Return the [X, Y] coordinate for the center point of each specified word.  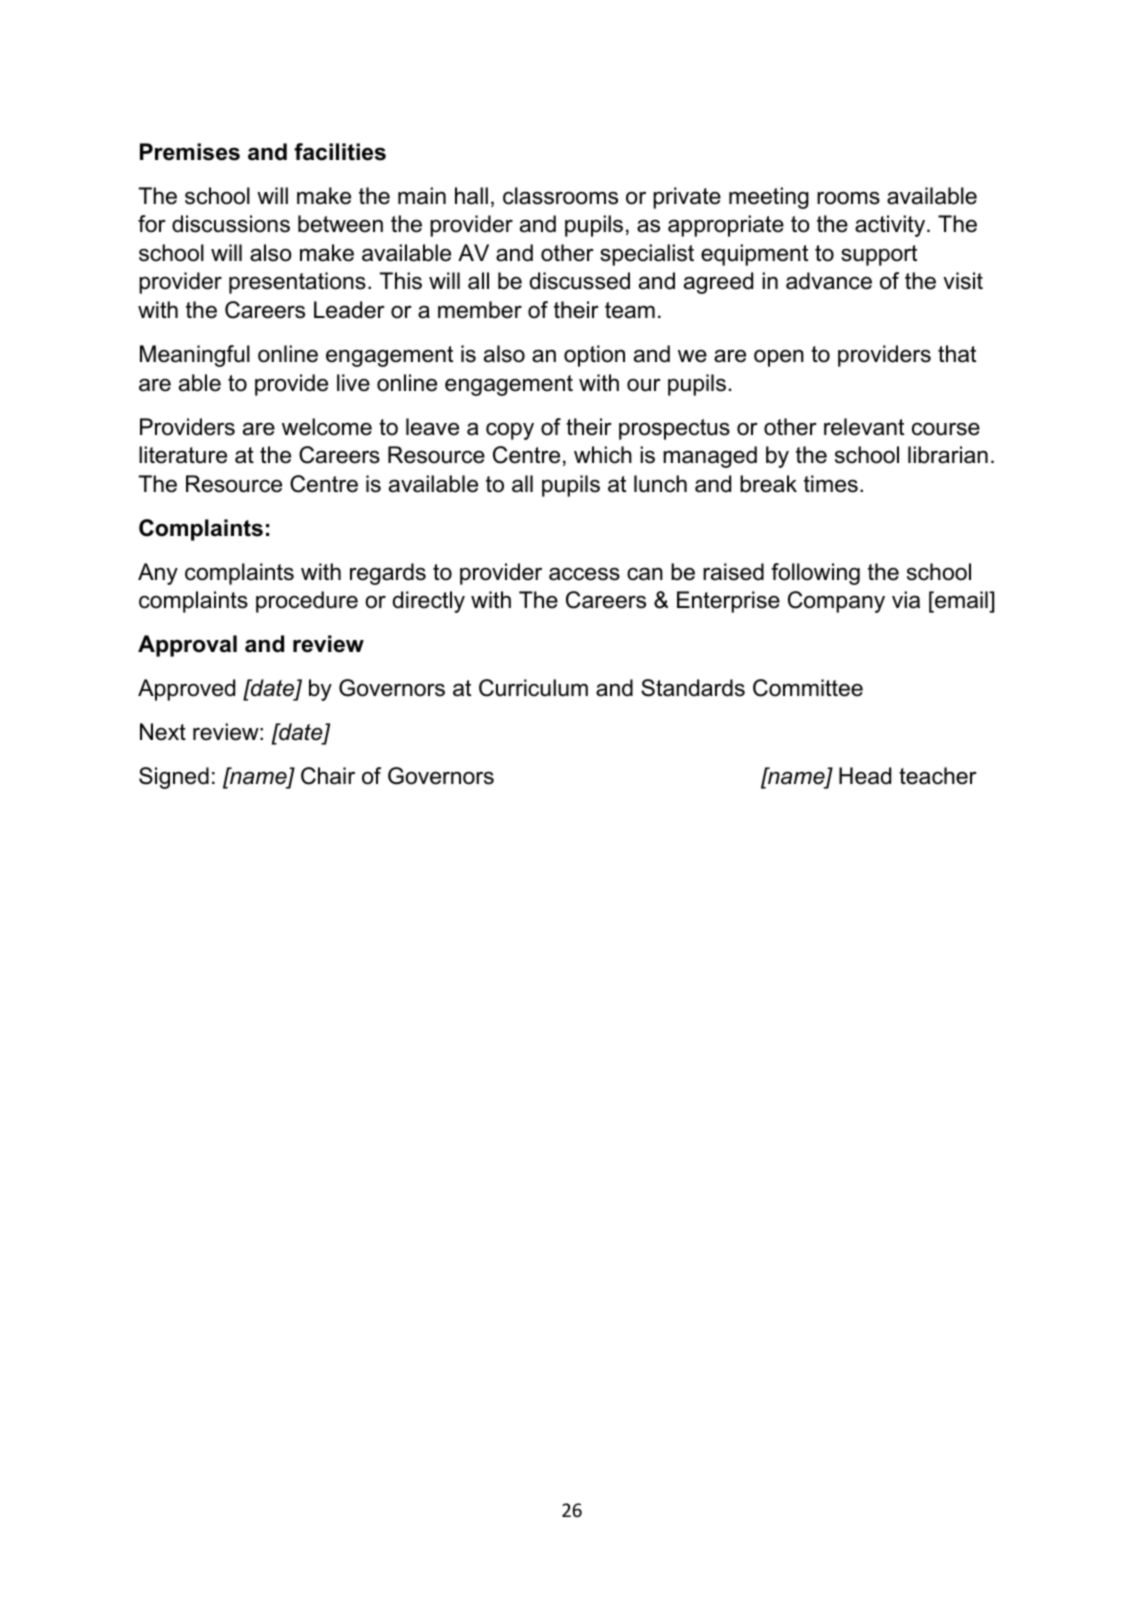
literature [183, 455]
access [584, 574]
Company [836, 602]
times [831, 484]
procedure [307, 602]
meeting [769, 198]
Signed [174, 778]
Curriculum [533, 688]
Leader [349, 310]
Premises [190, 152]
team [630, 310]
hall [471, 196]
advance [829, 281]
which [603, 455]
